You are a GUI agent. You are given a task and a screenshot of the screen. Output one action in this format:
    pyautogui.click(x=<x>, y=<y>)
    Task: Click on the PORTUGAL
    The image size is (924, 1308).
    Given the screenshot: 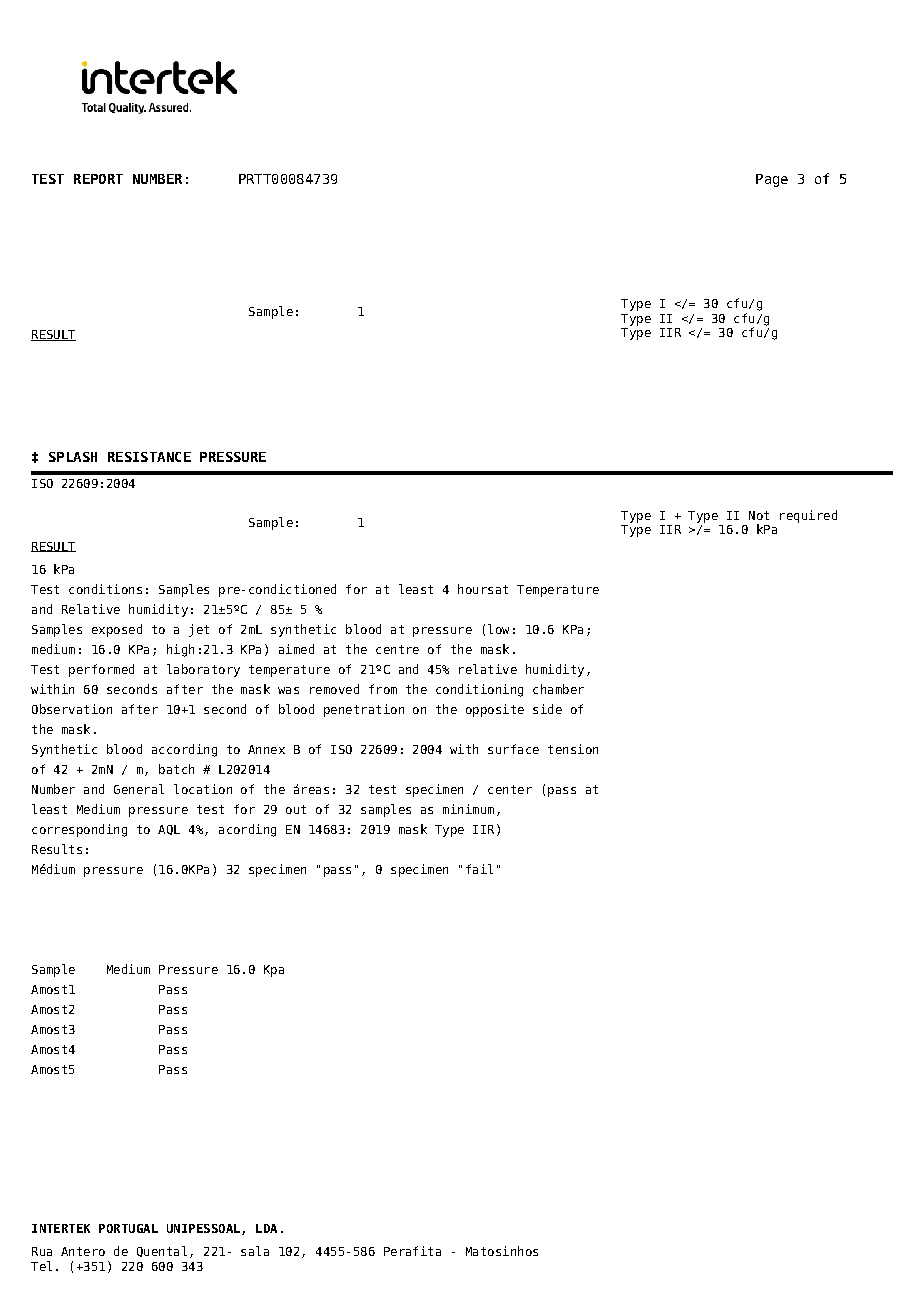 What is the action you would take?
    pyautogui.click(x=128, y=1228)
